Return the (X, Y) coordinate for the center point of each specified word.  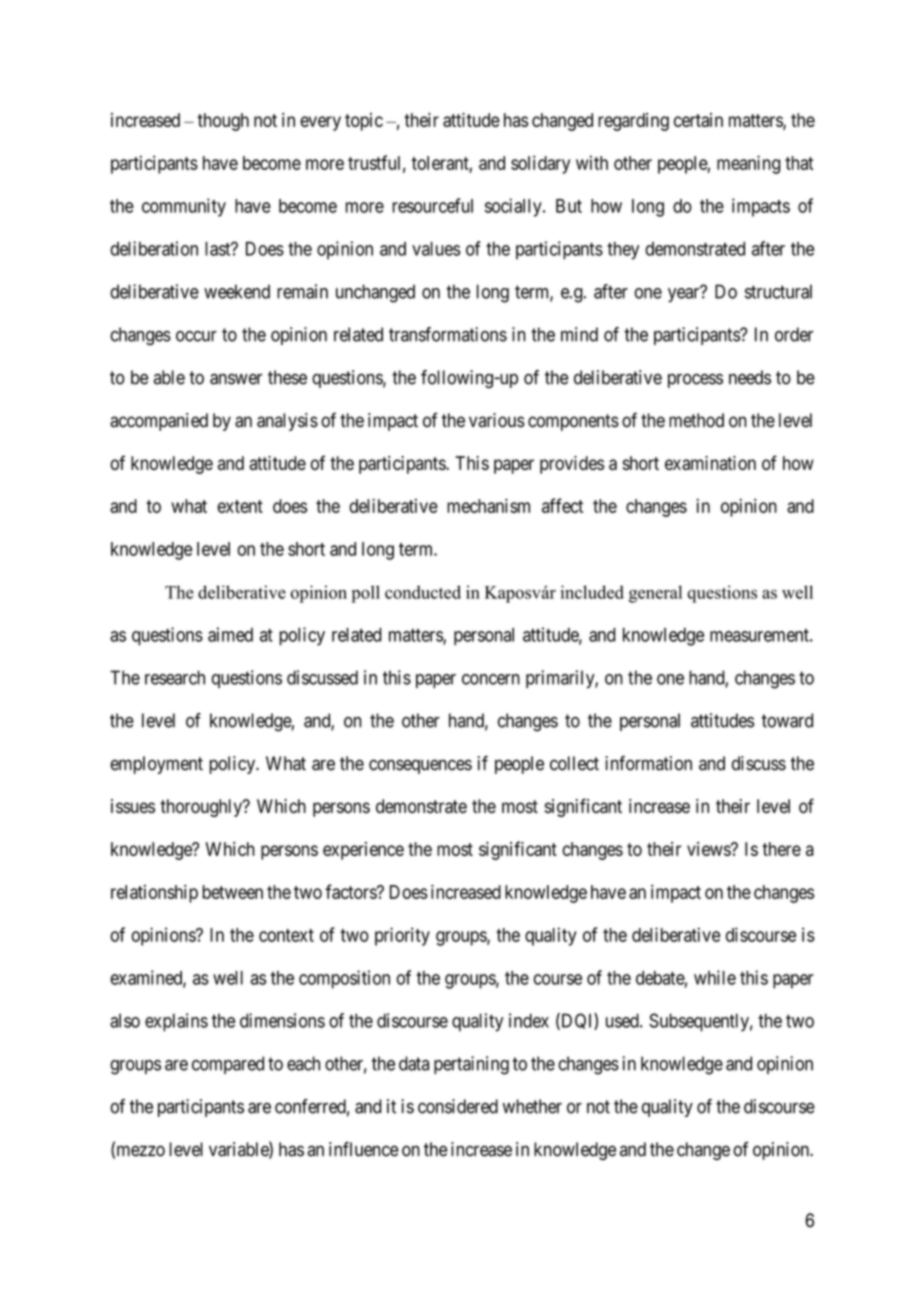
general (655, 594)
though (223, 122)
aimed (230, 634)
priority (402, 936)
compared (228, 1065)
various (497, 420)
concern (491, 679)
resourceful (432, 205)
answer (236, 379)
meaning (748, 164)
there (781, 849)
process (695, 381)
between (232, 892)
